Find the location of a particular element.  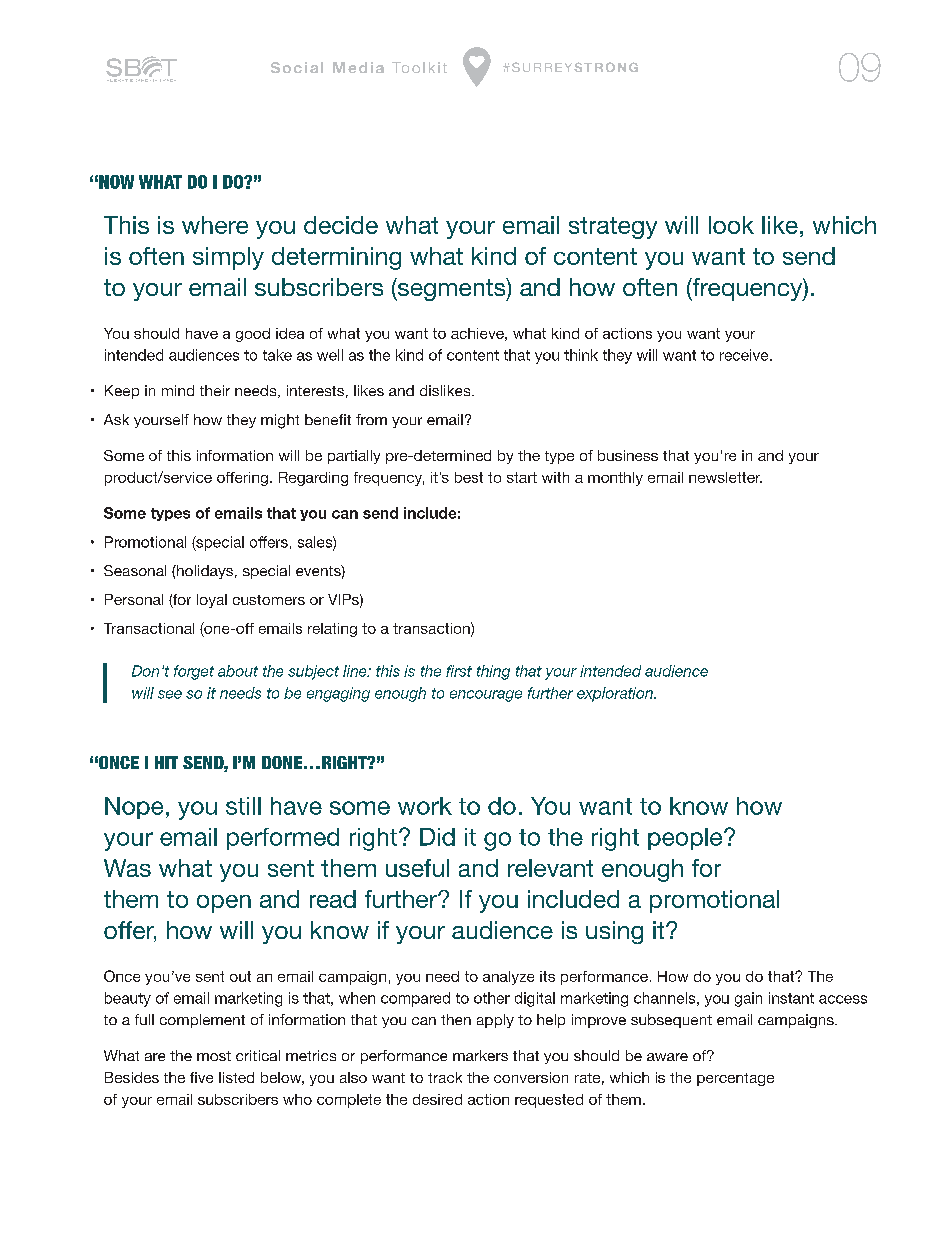

simply is located at coordinates (228, 258).
